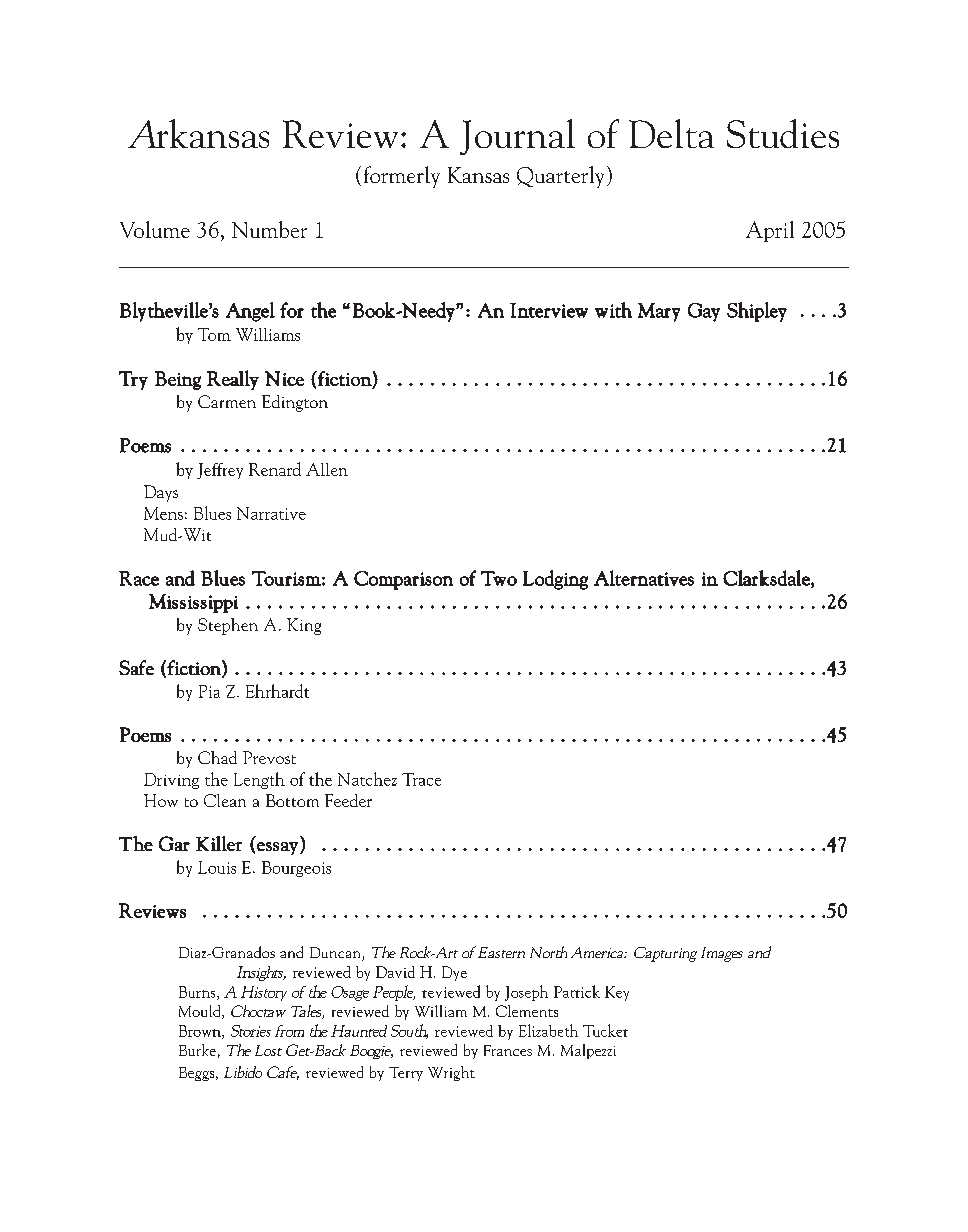 The image size is (968, 1232). What do you see at coordinates (671, 133) in the screenshot?
I see `Delta` at bounding box center [671, 133].
